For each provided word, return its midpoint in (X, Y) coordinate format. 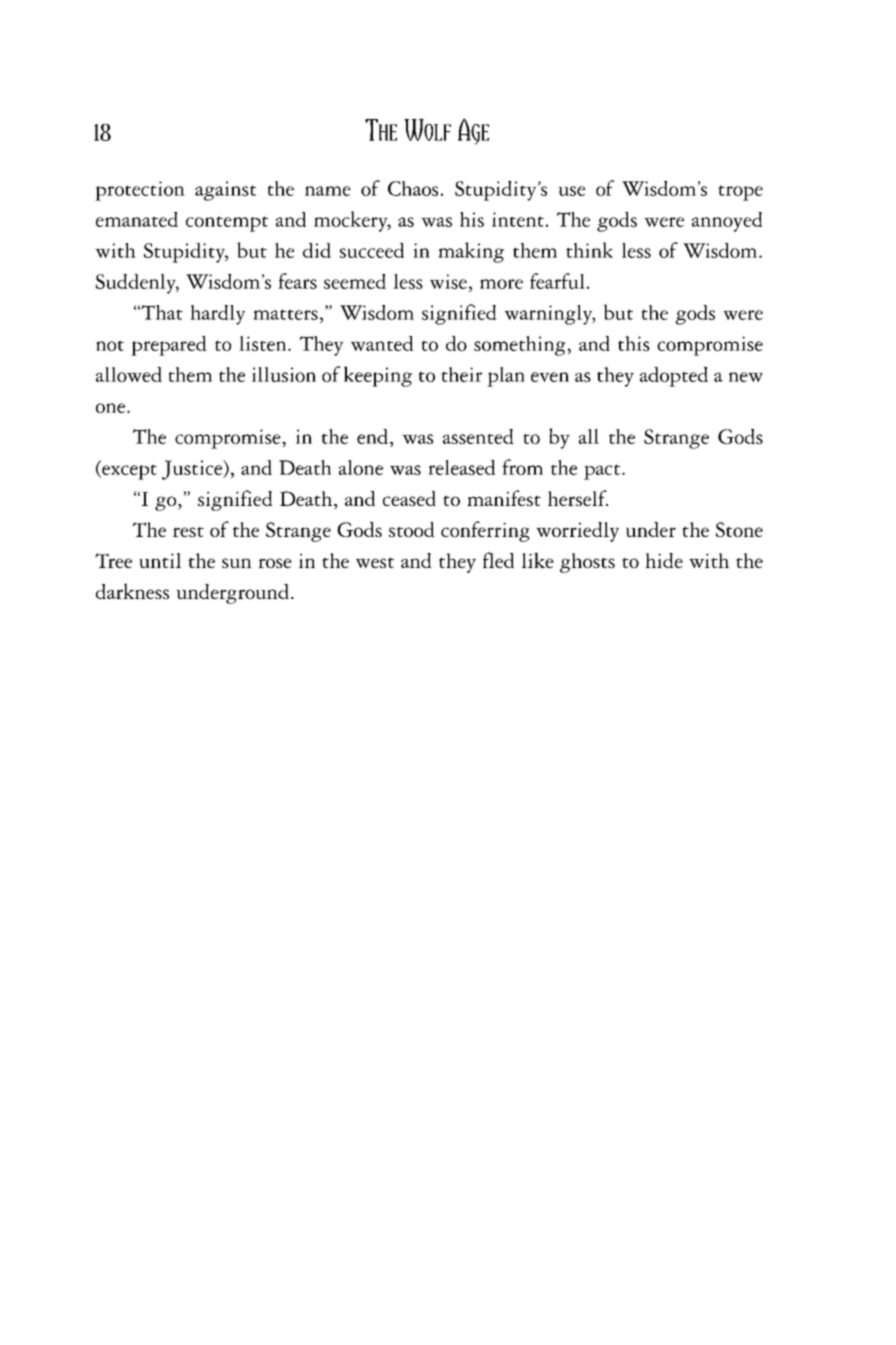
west (375, 562)
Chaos (413, 188)
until (160, 560)
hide (664, 560)
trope (740, 193)
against (225, 191)
